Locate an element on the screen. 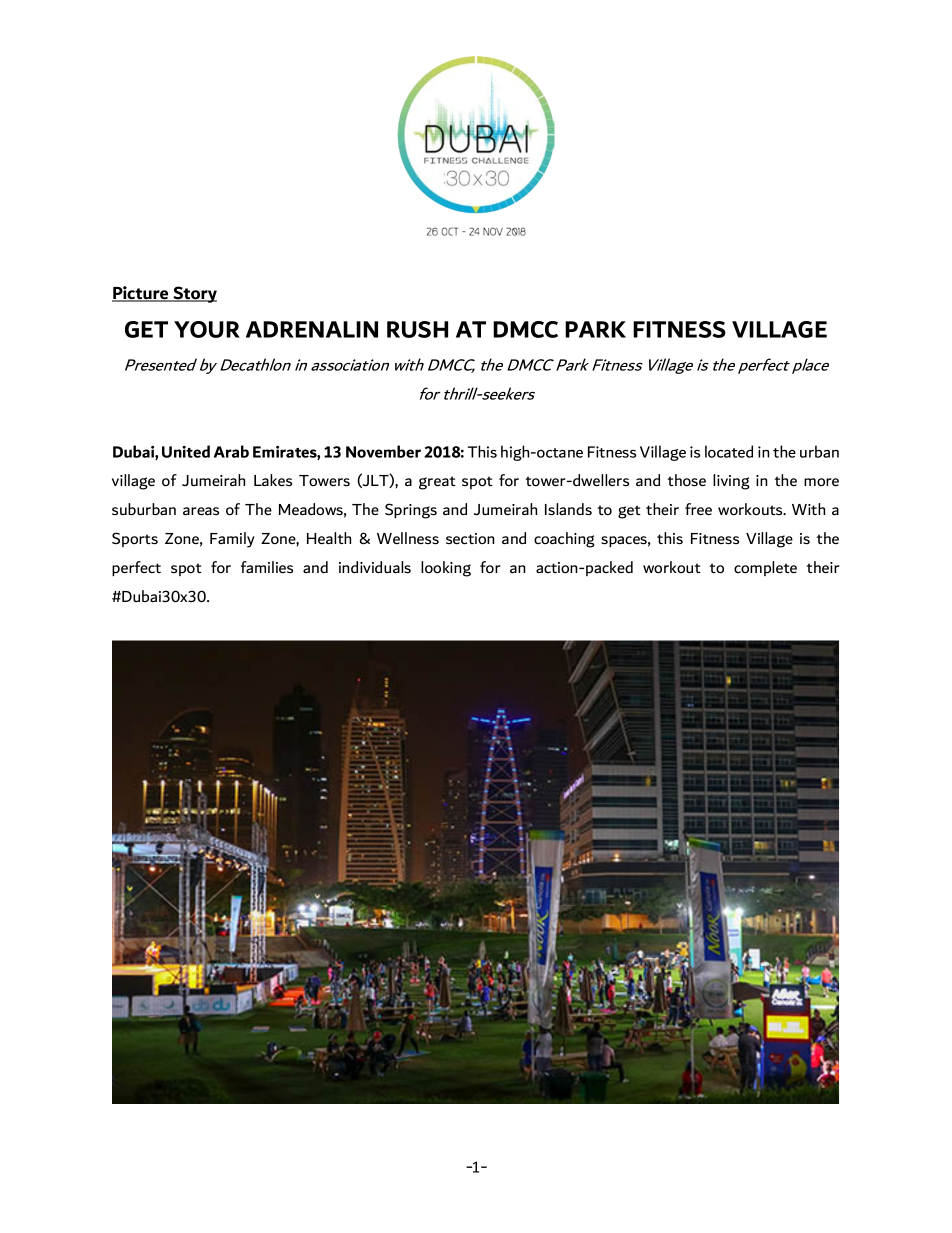  complete is located at coordinates (765, 568).
